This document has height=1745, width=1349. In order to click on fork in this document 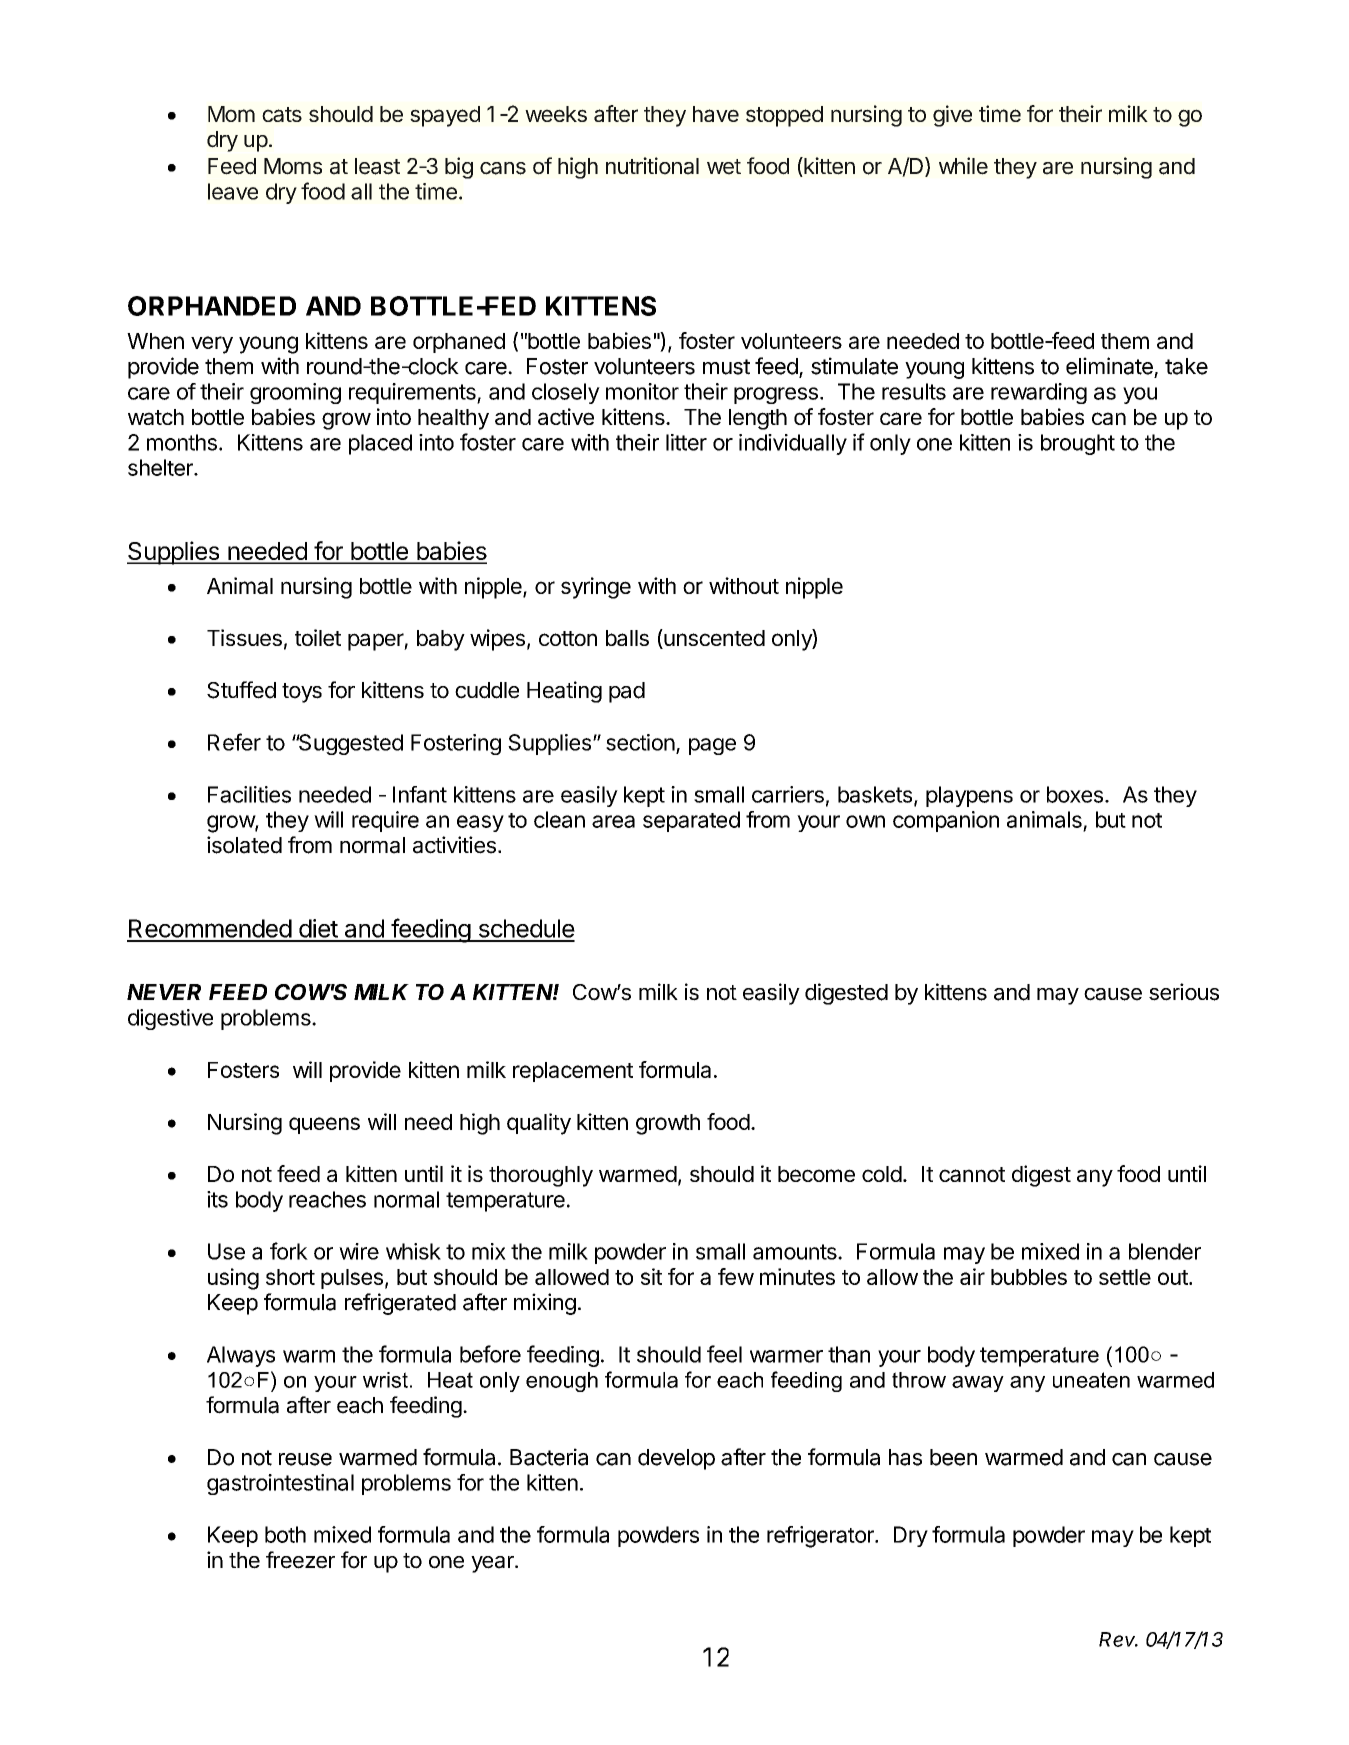, I will do `click(289, 1251)`.
